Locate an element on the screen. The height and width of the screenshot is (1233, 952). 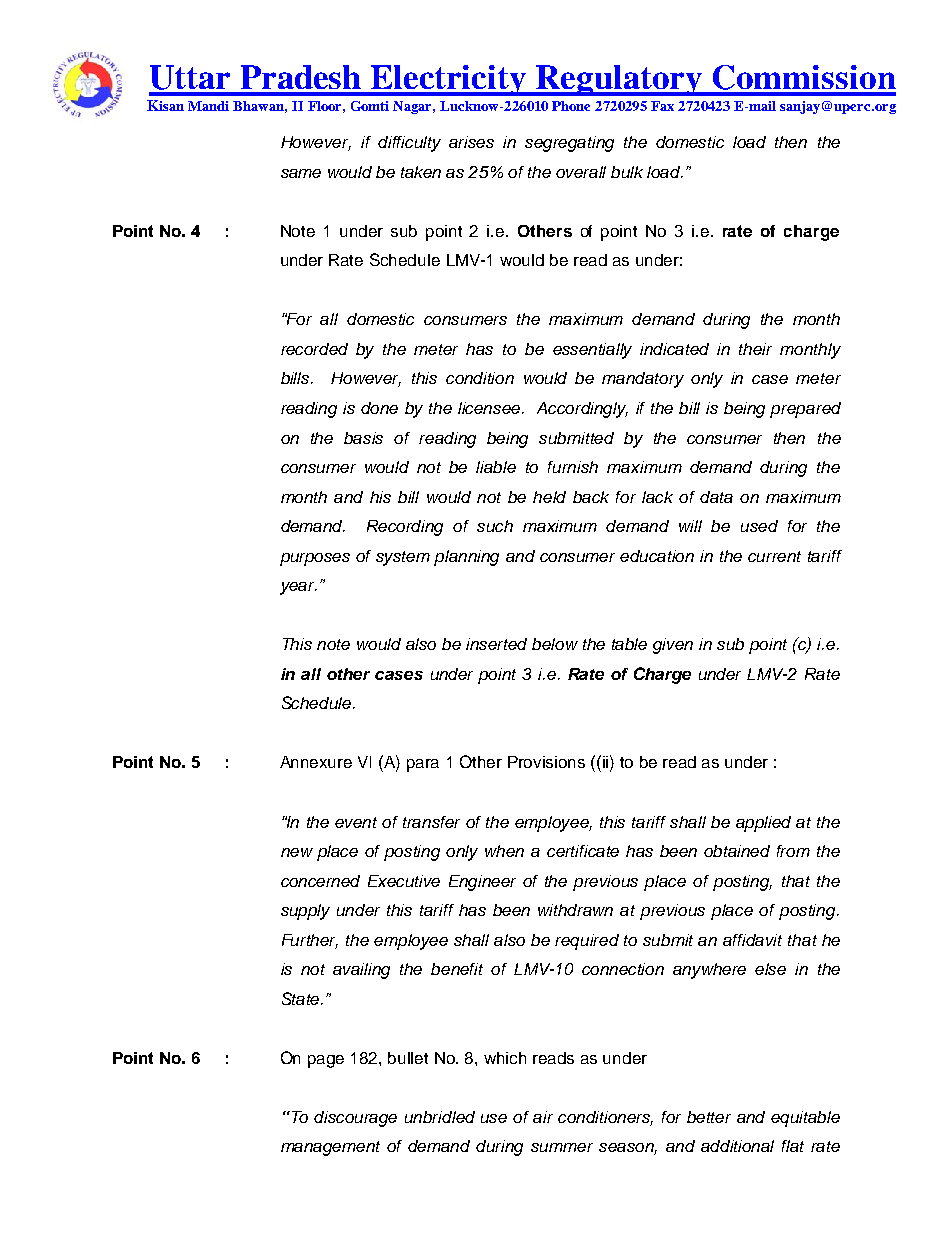
Fax is located at coordinates (662, 106).
